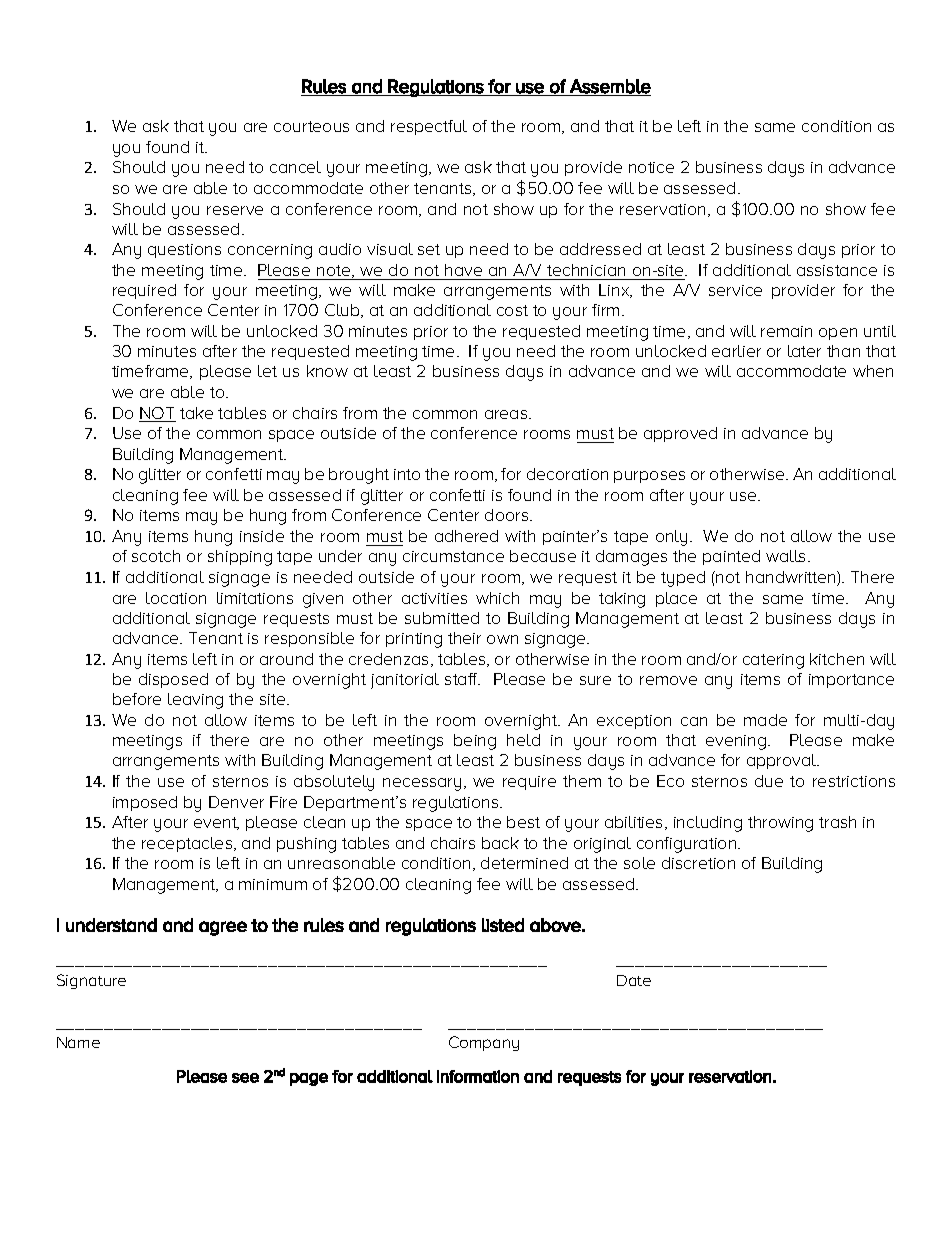 Image resolution: width=952 pixels, height=1233 pixels. I want to click on Company, so click(484, 1043).
